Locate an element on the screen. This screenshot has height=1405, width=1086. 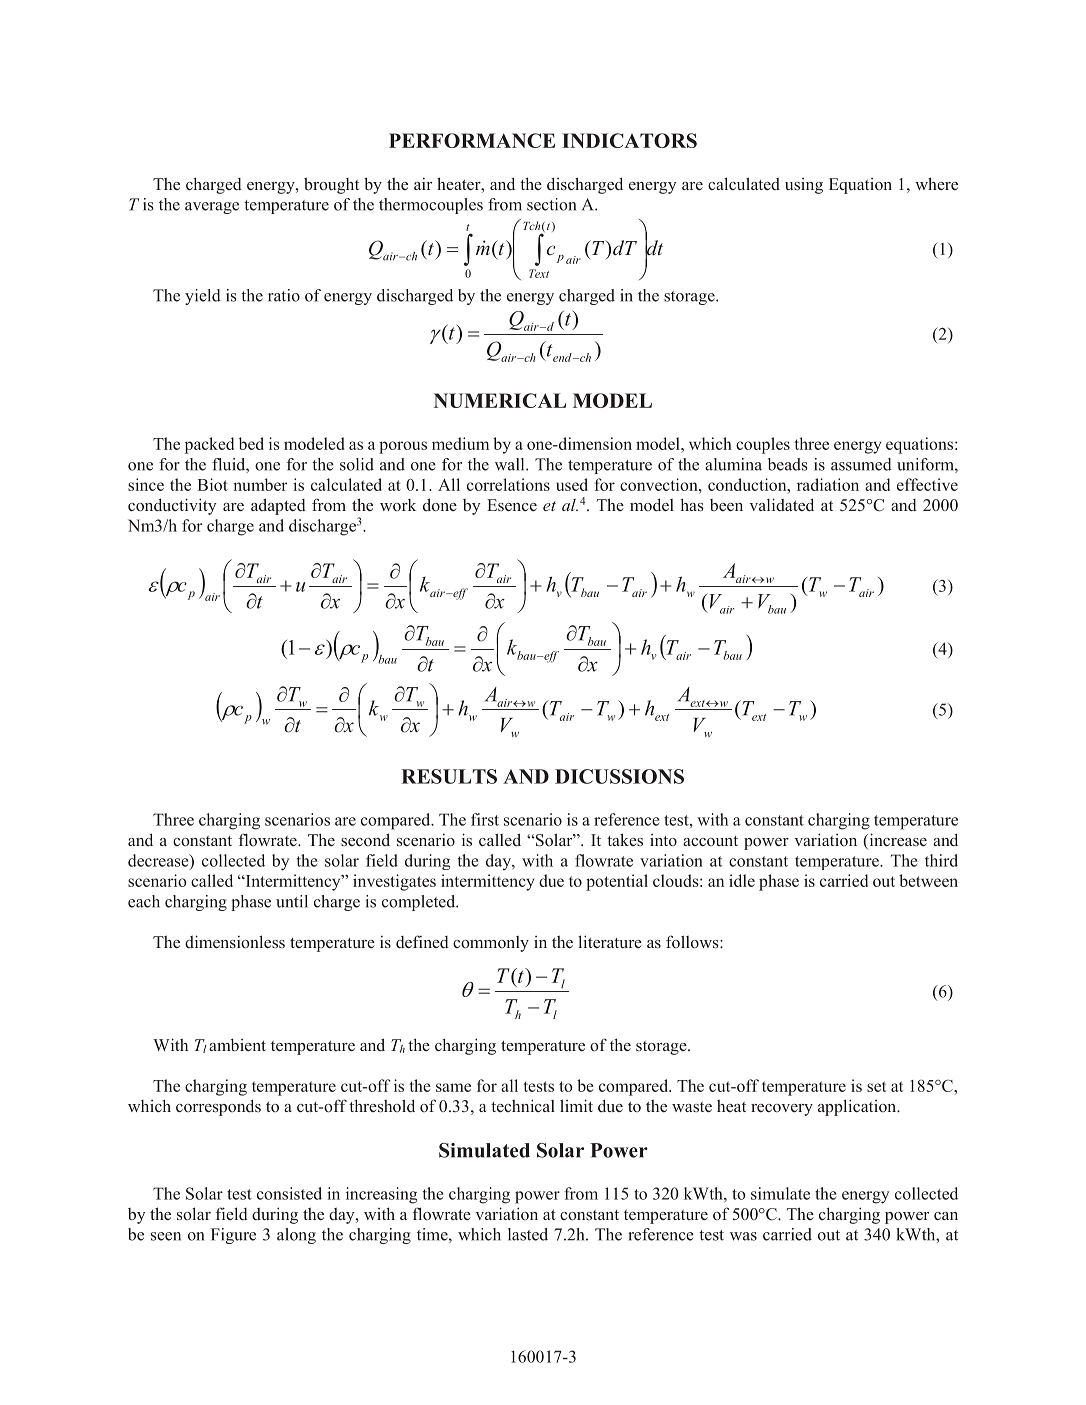
used is located at coordinates (572, 484).
